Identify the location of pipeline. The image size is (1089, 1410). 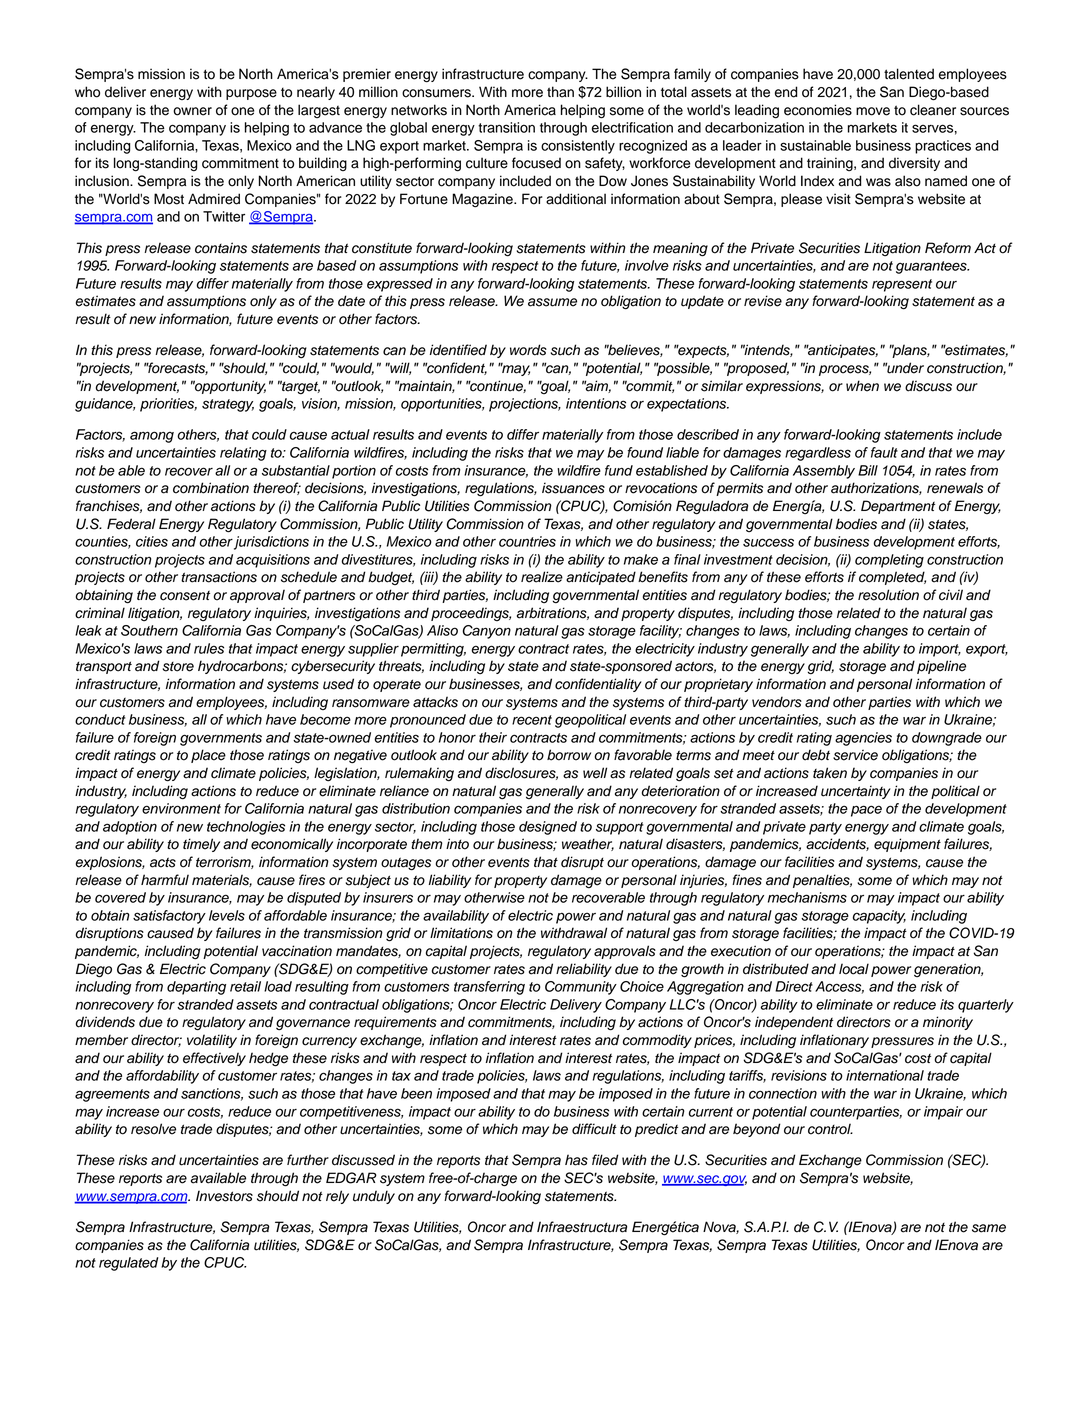
(941, 667).
